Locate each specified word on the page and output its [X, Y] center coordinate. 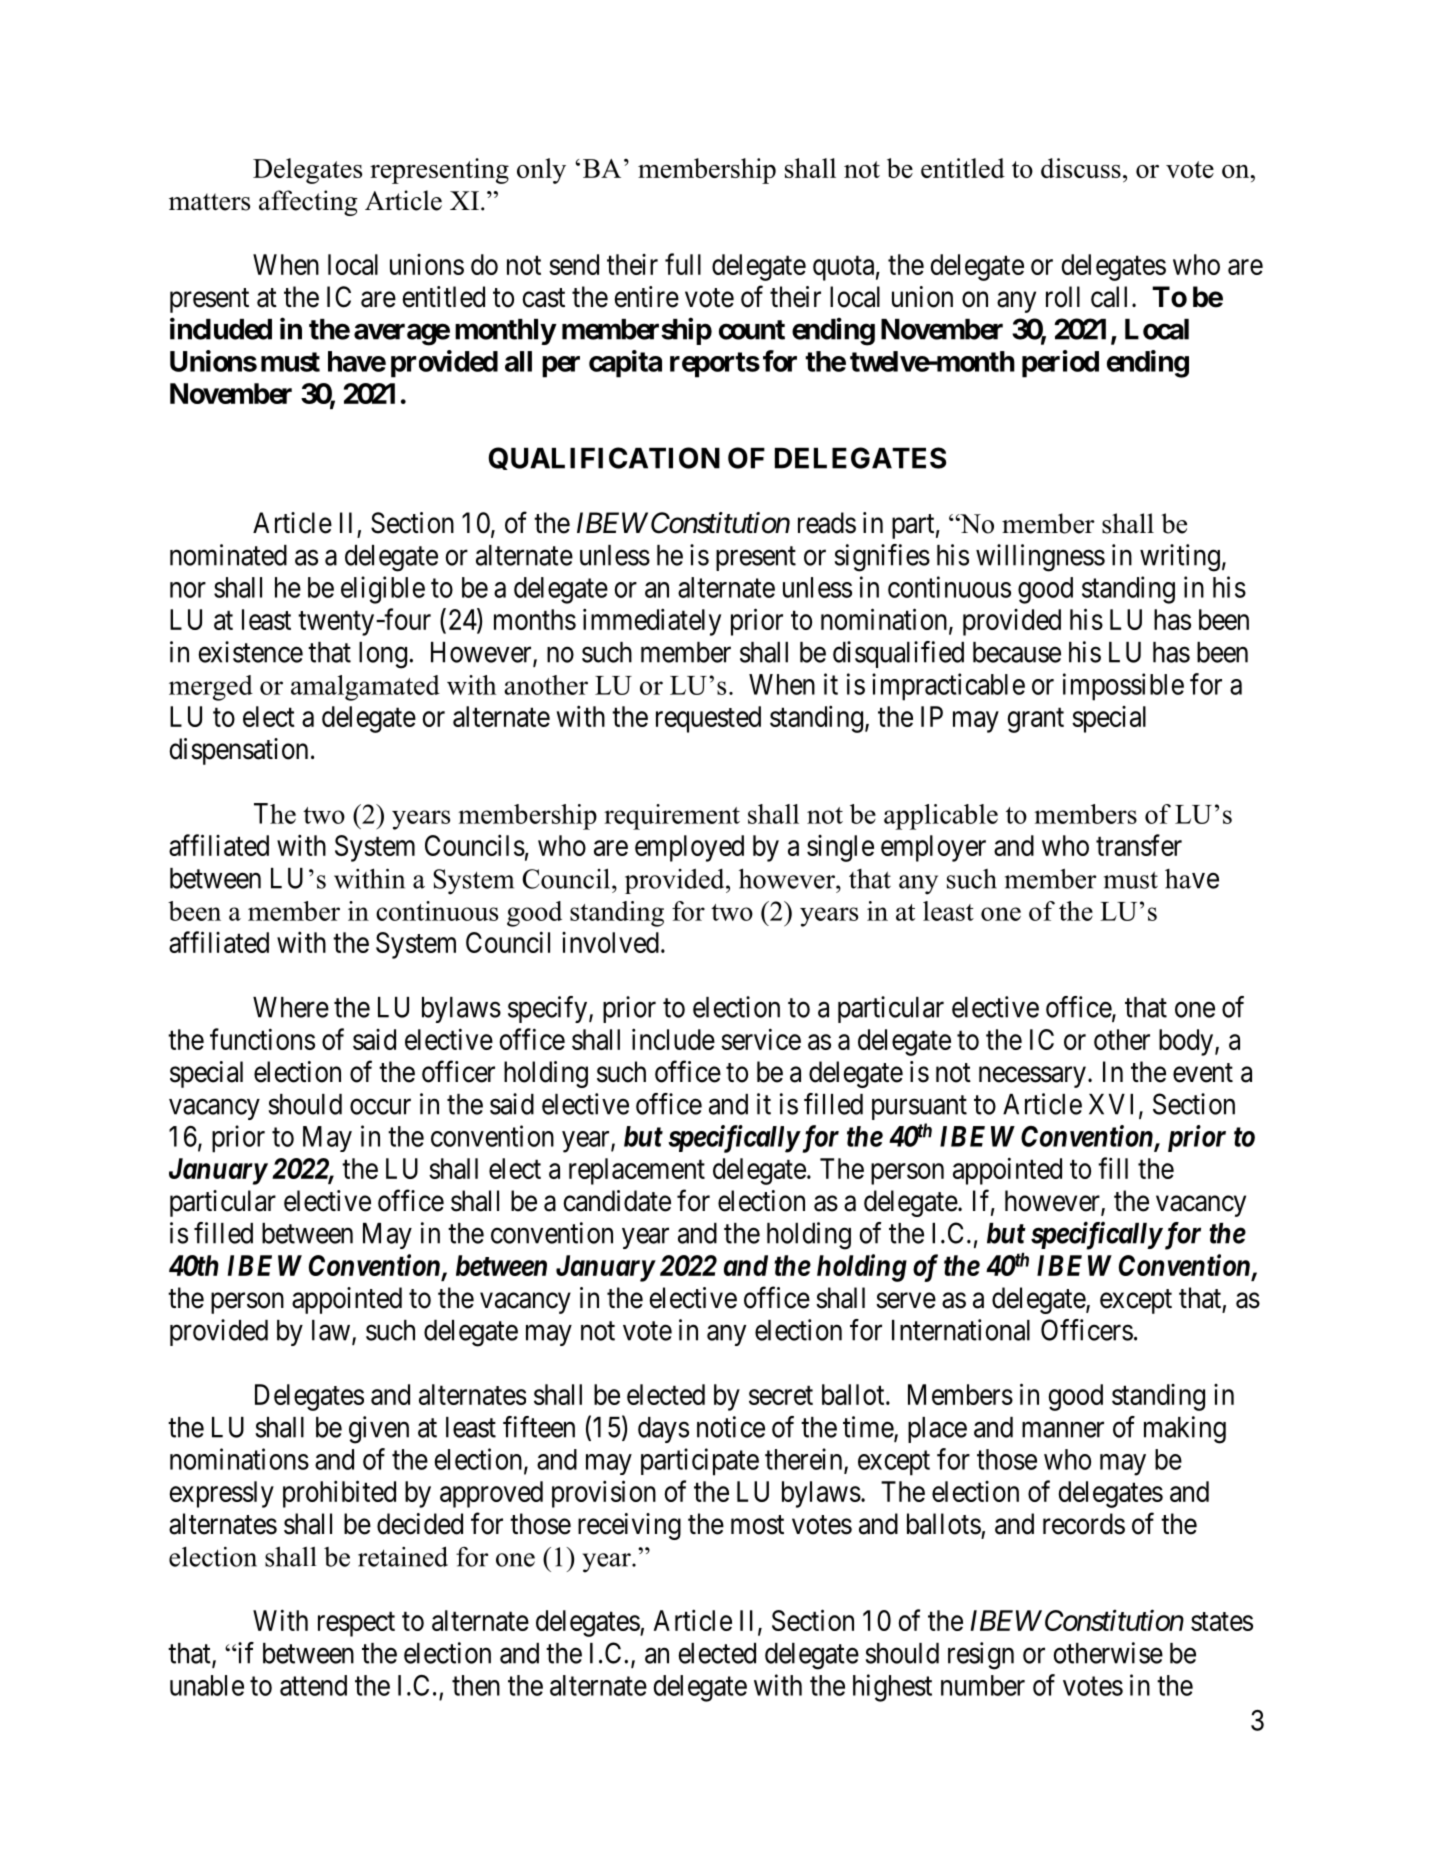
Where [291, 1007]
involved [610, 942]
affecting [308, 203]
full [683, 264]
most [757, 1525]
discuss [1081, 168]
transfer [1139, 845]
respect [356, 1624]
